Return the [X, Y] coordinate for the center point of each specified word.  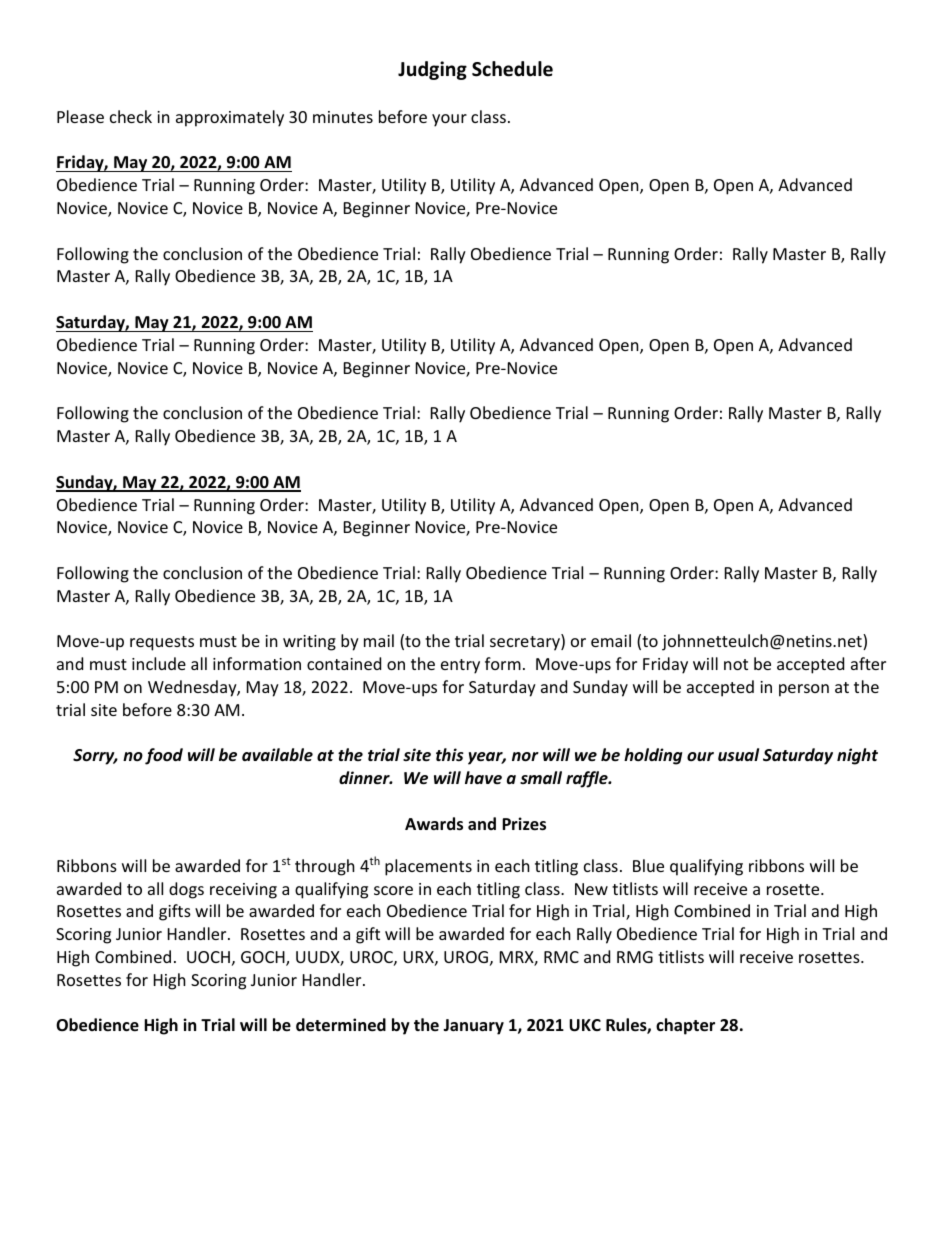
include [159, 663]
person [804, 690]
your [449, 120]
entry [460, 666]
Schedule [512, 69]
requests [162, 643]
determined [341, 1025]
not [736, 664]
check [131, 116]
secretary [526, 642]
